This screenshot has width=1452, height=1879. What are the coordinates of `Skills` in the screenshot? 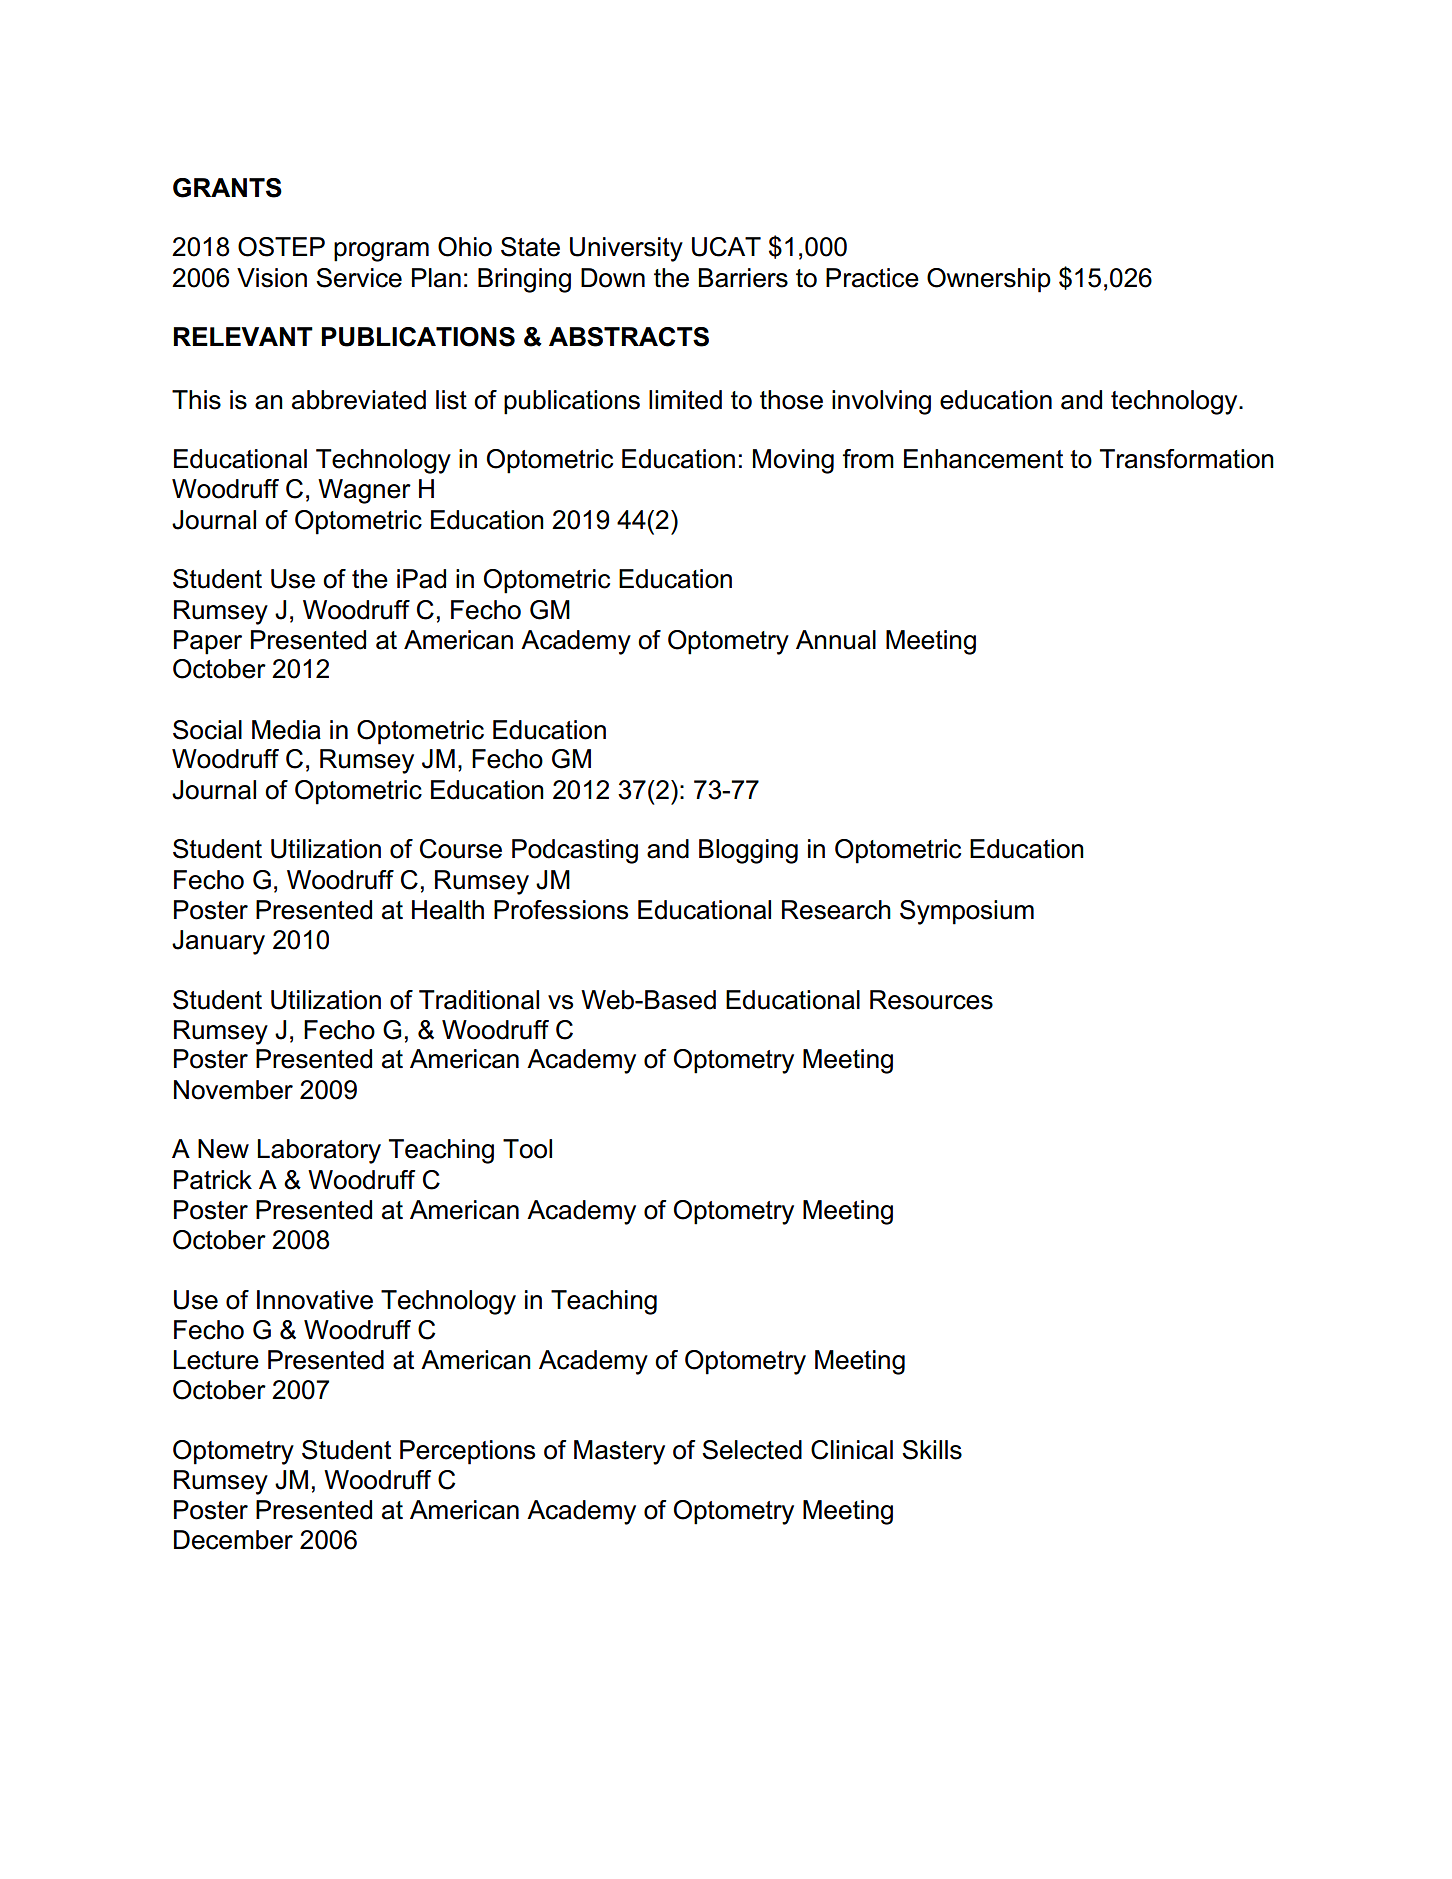 It's located at (932, 1450).
